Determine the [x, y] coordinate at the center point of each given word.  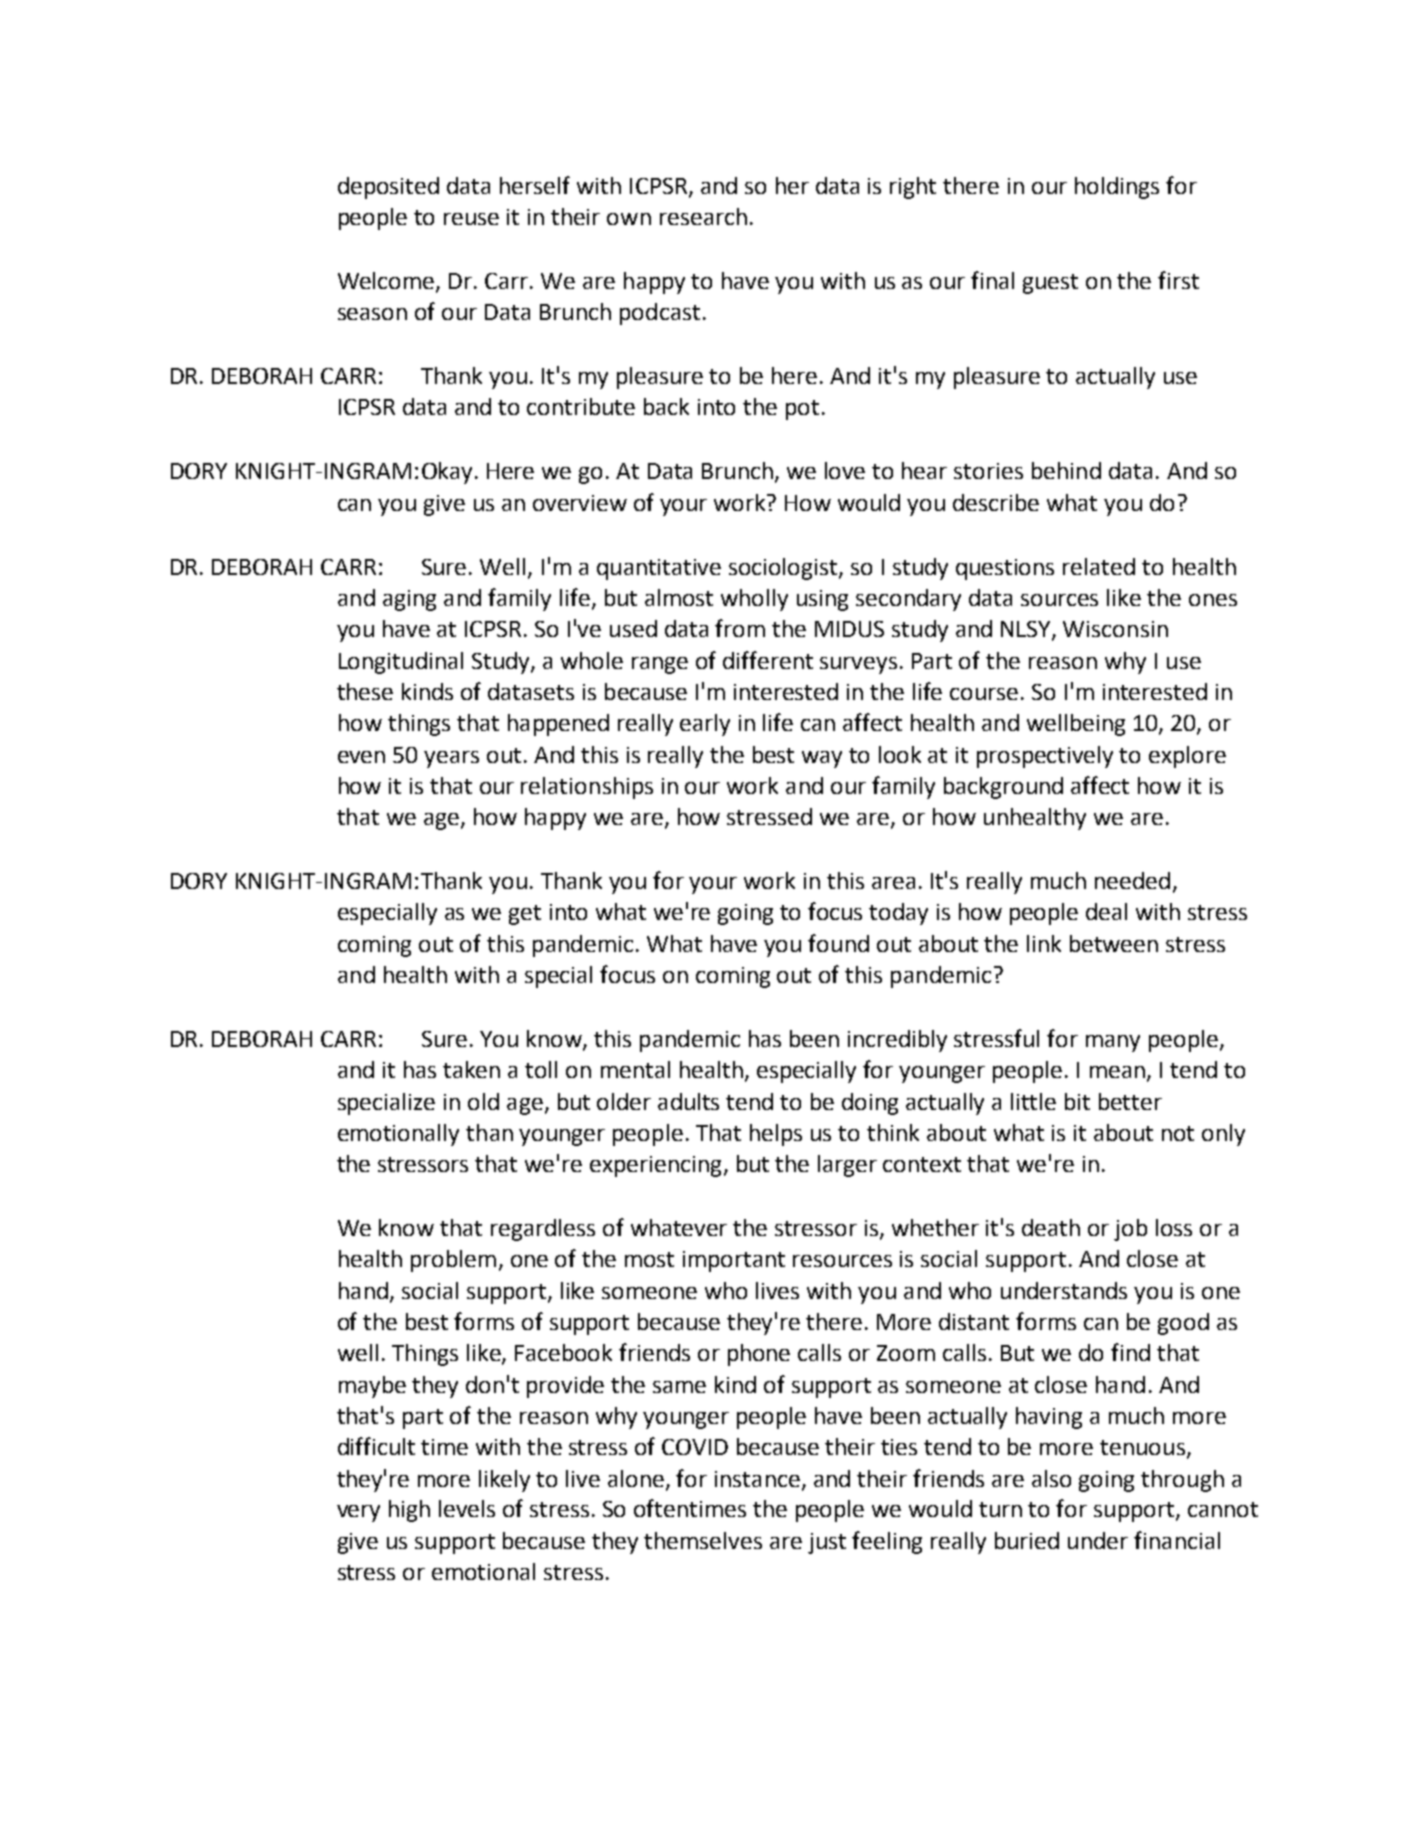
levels [467, 1508]
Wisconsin [1115, 629]
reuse [471, 219]
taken [471, 1069]
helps [776, 1135]
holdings [1117, 188]
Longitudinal [401, 663]
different [768, 660]
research [703, 216]
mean [1117, 1072]
